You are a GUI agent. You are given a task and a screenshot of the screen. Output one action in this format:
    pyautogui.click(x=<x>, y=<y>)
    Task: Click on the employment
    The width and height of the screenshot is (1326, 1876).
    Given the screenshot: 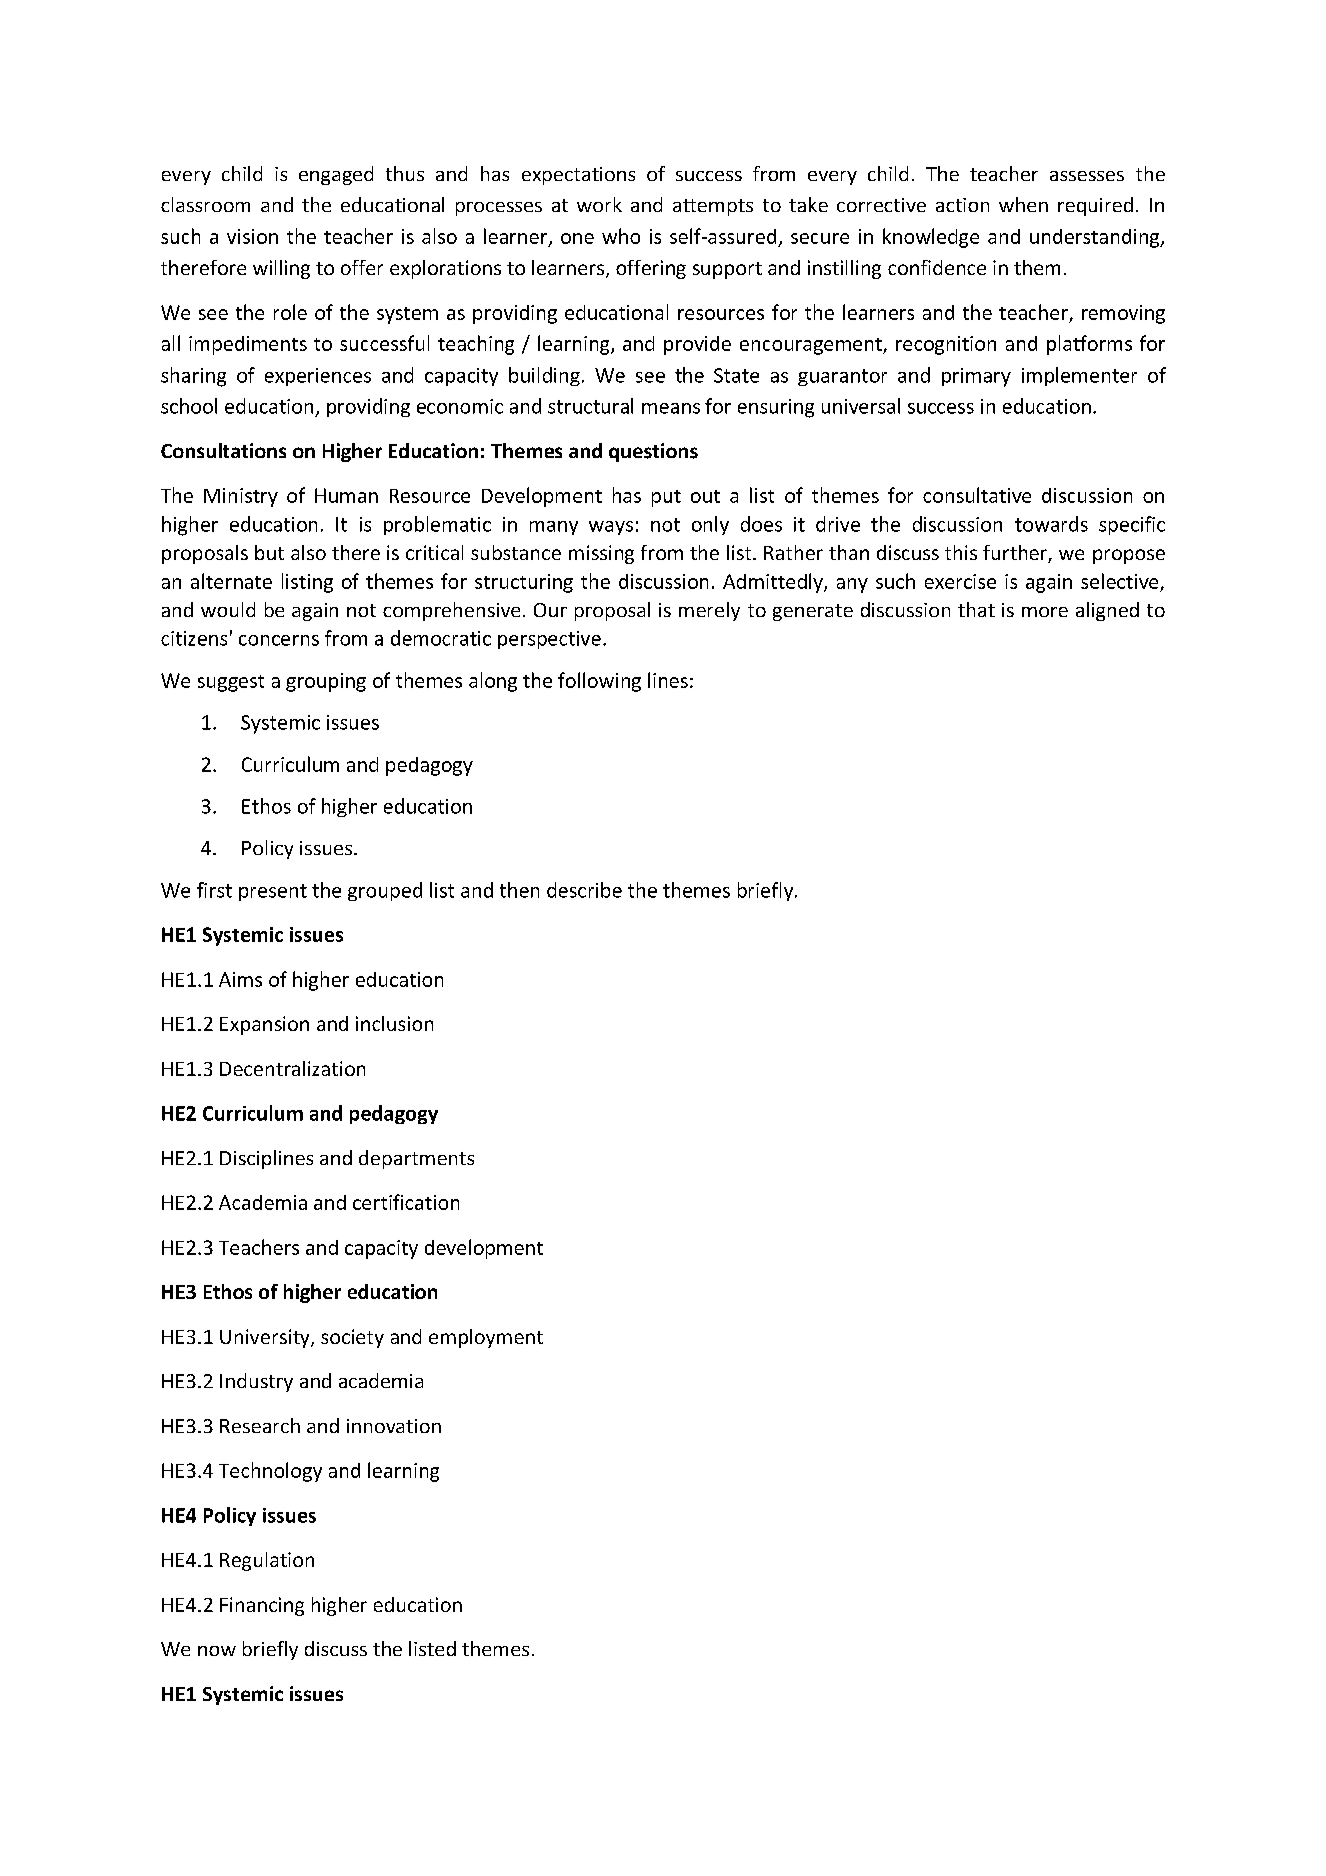 What is the action you would take?
    pyautogui.click(x=486, y=1338)
